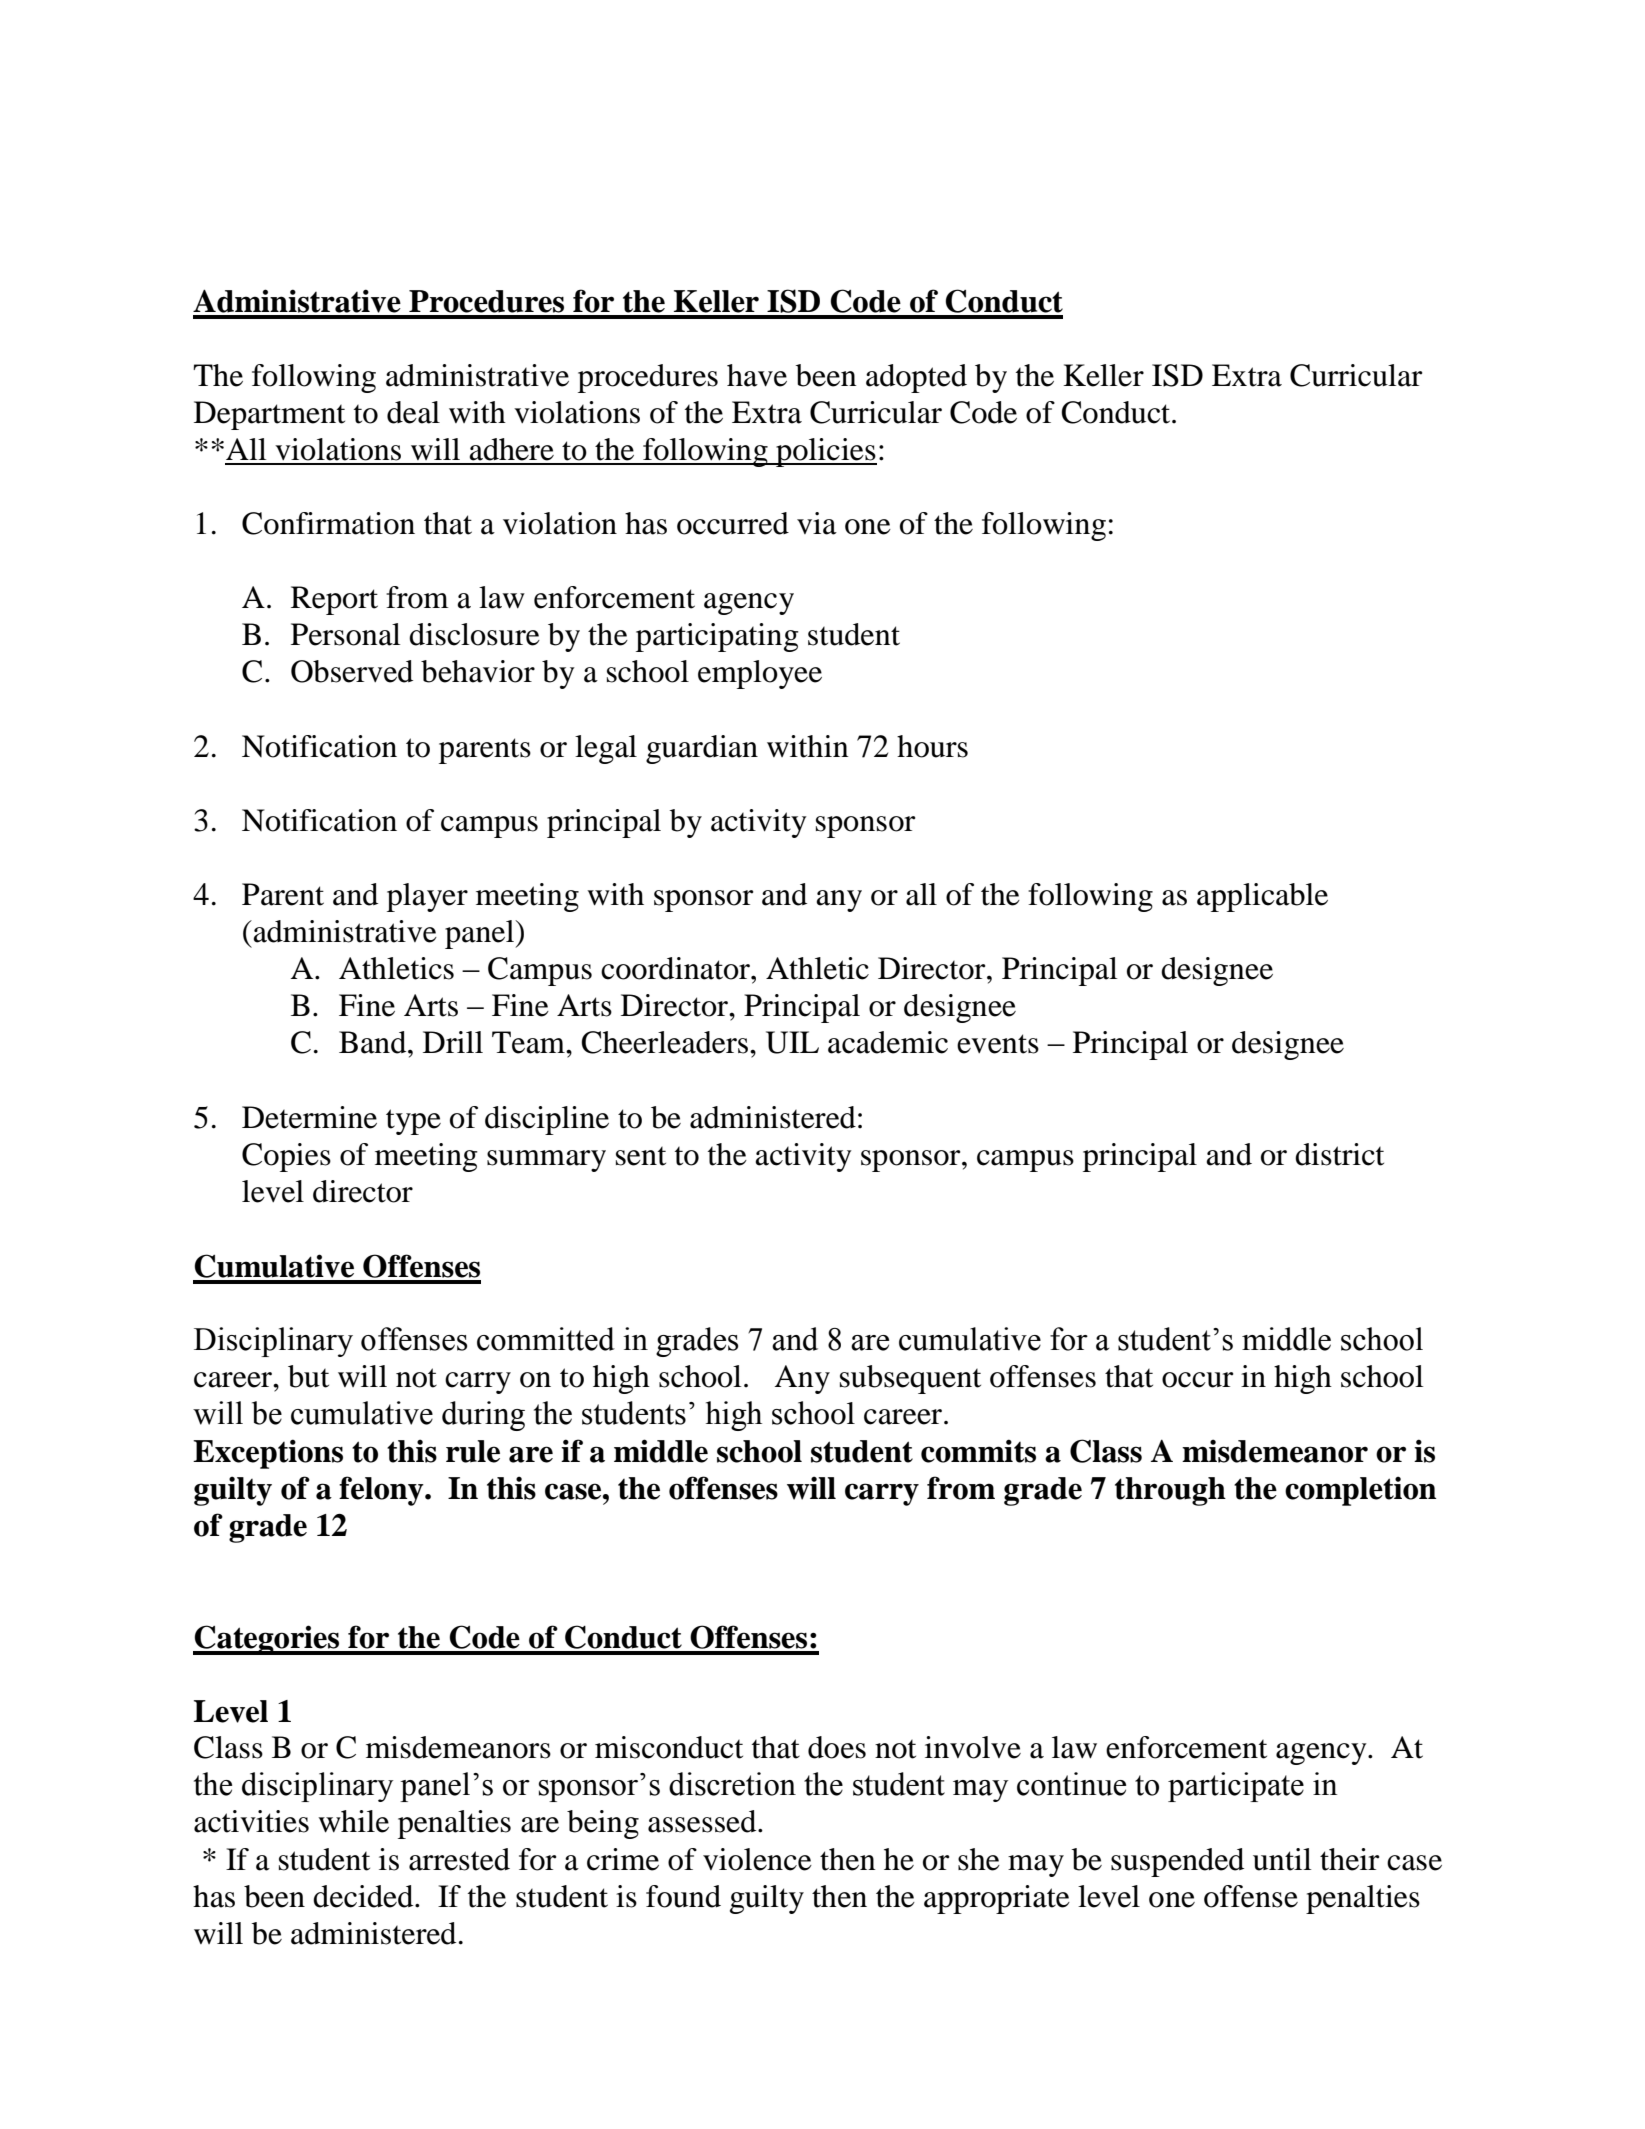 Image resolution: width=1645 pixels, height=2129 pixels. Describe the element at coordinates (702, 749) in the screenshot. I see `guardian` at that location.
